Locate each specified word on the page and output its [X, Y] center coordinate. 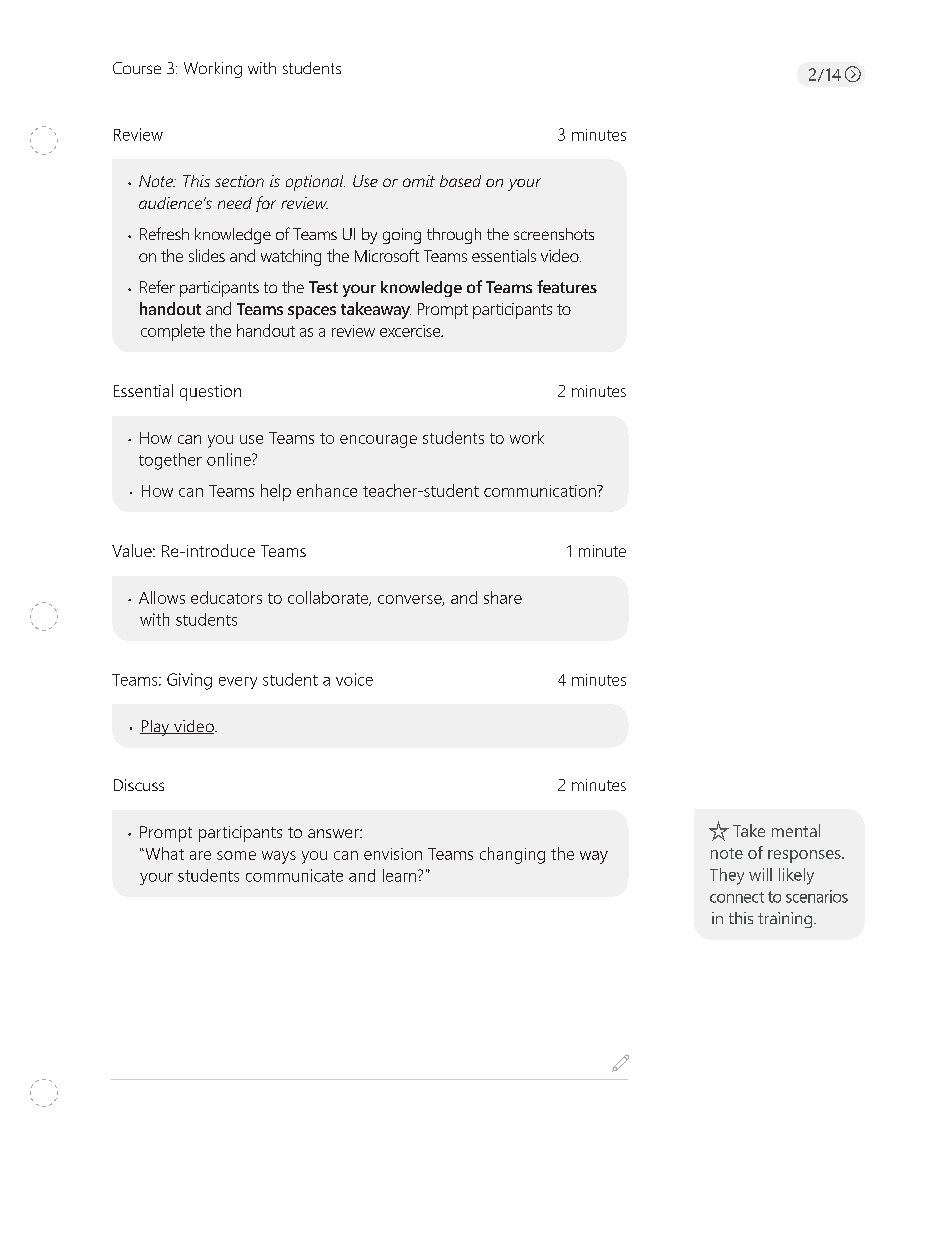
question [210, 393]
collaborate [329, 598]
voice [354, 679]
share [503, 597]
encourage [378, 441]
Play [156, 728]
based [460, 181]
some [236, 855]
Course [137, 68]
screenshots [554, 234]
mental [796, 830]
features [567, 286]
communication [541, 491]
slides [207, 255]
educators [226, 597]
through [454, 236]
